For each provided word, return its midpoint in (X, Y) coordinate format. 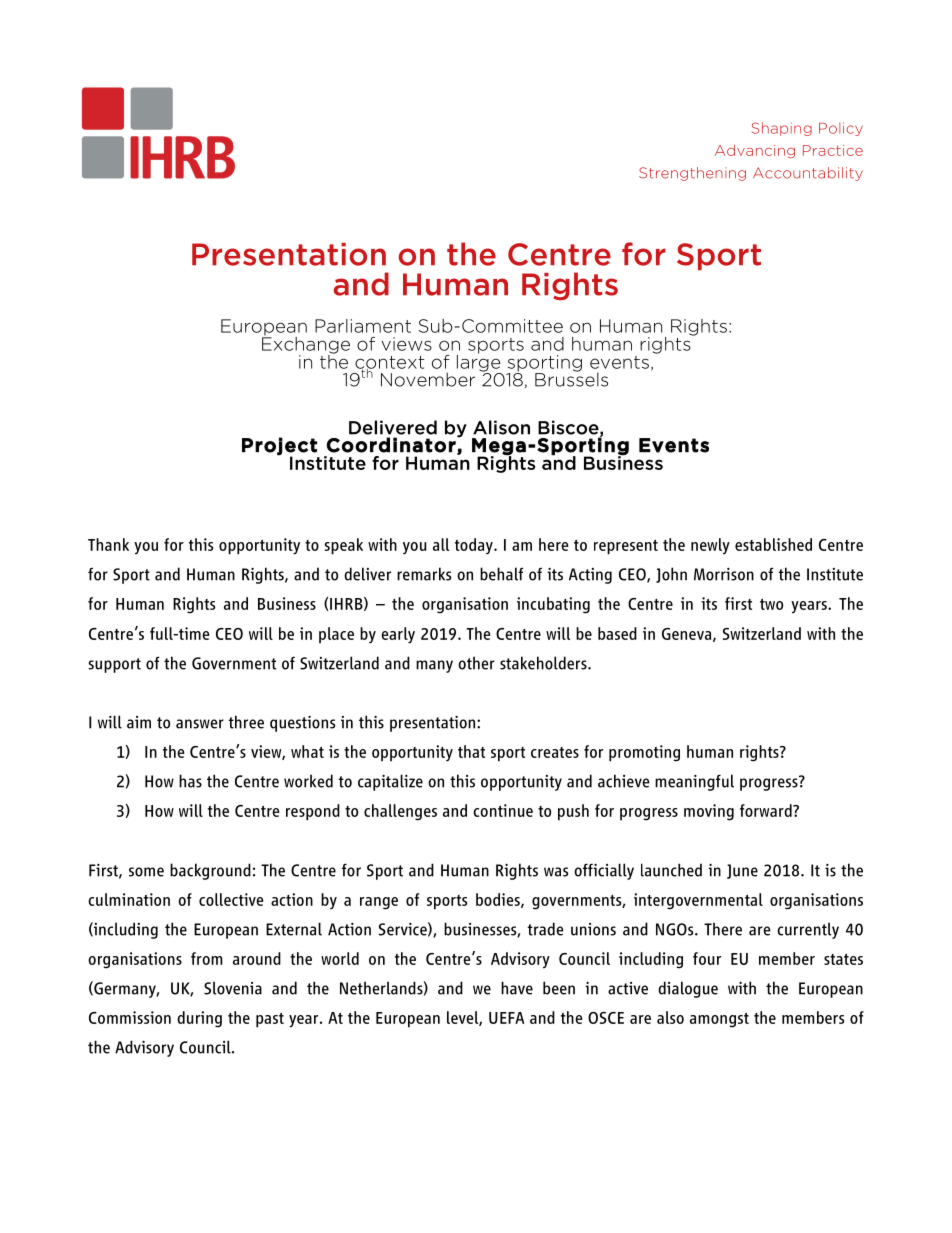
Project (279, 447)
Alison (501, 427)
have (517, 988)
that (471, 751)
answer (200, 724)
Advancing (755, 151)
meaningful (694, 782)
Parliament (363, 326)
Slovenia (233, 988)
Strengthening (692, 174)
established (773, 544)
